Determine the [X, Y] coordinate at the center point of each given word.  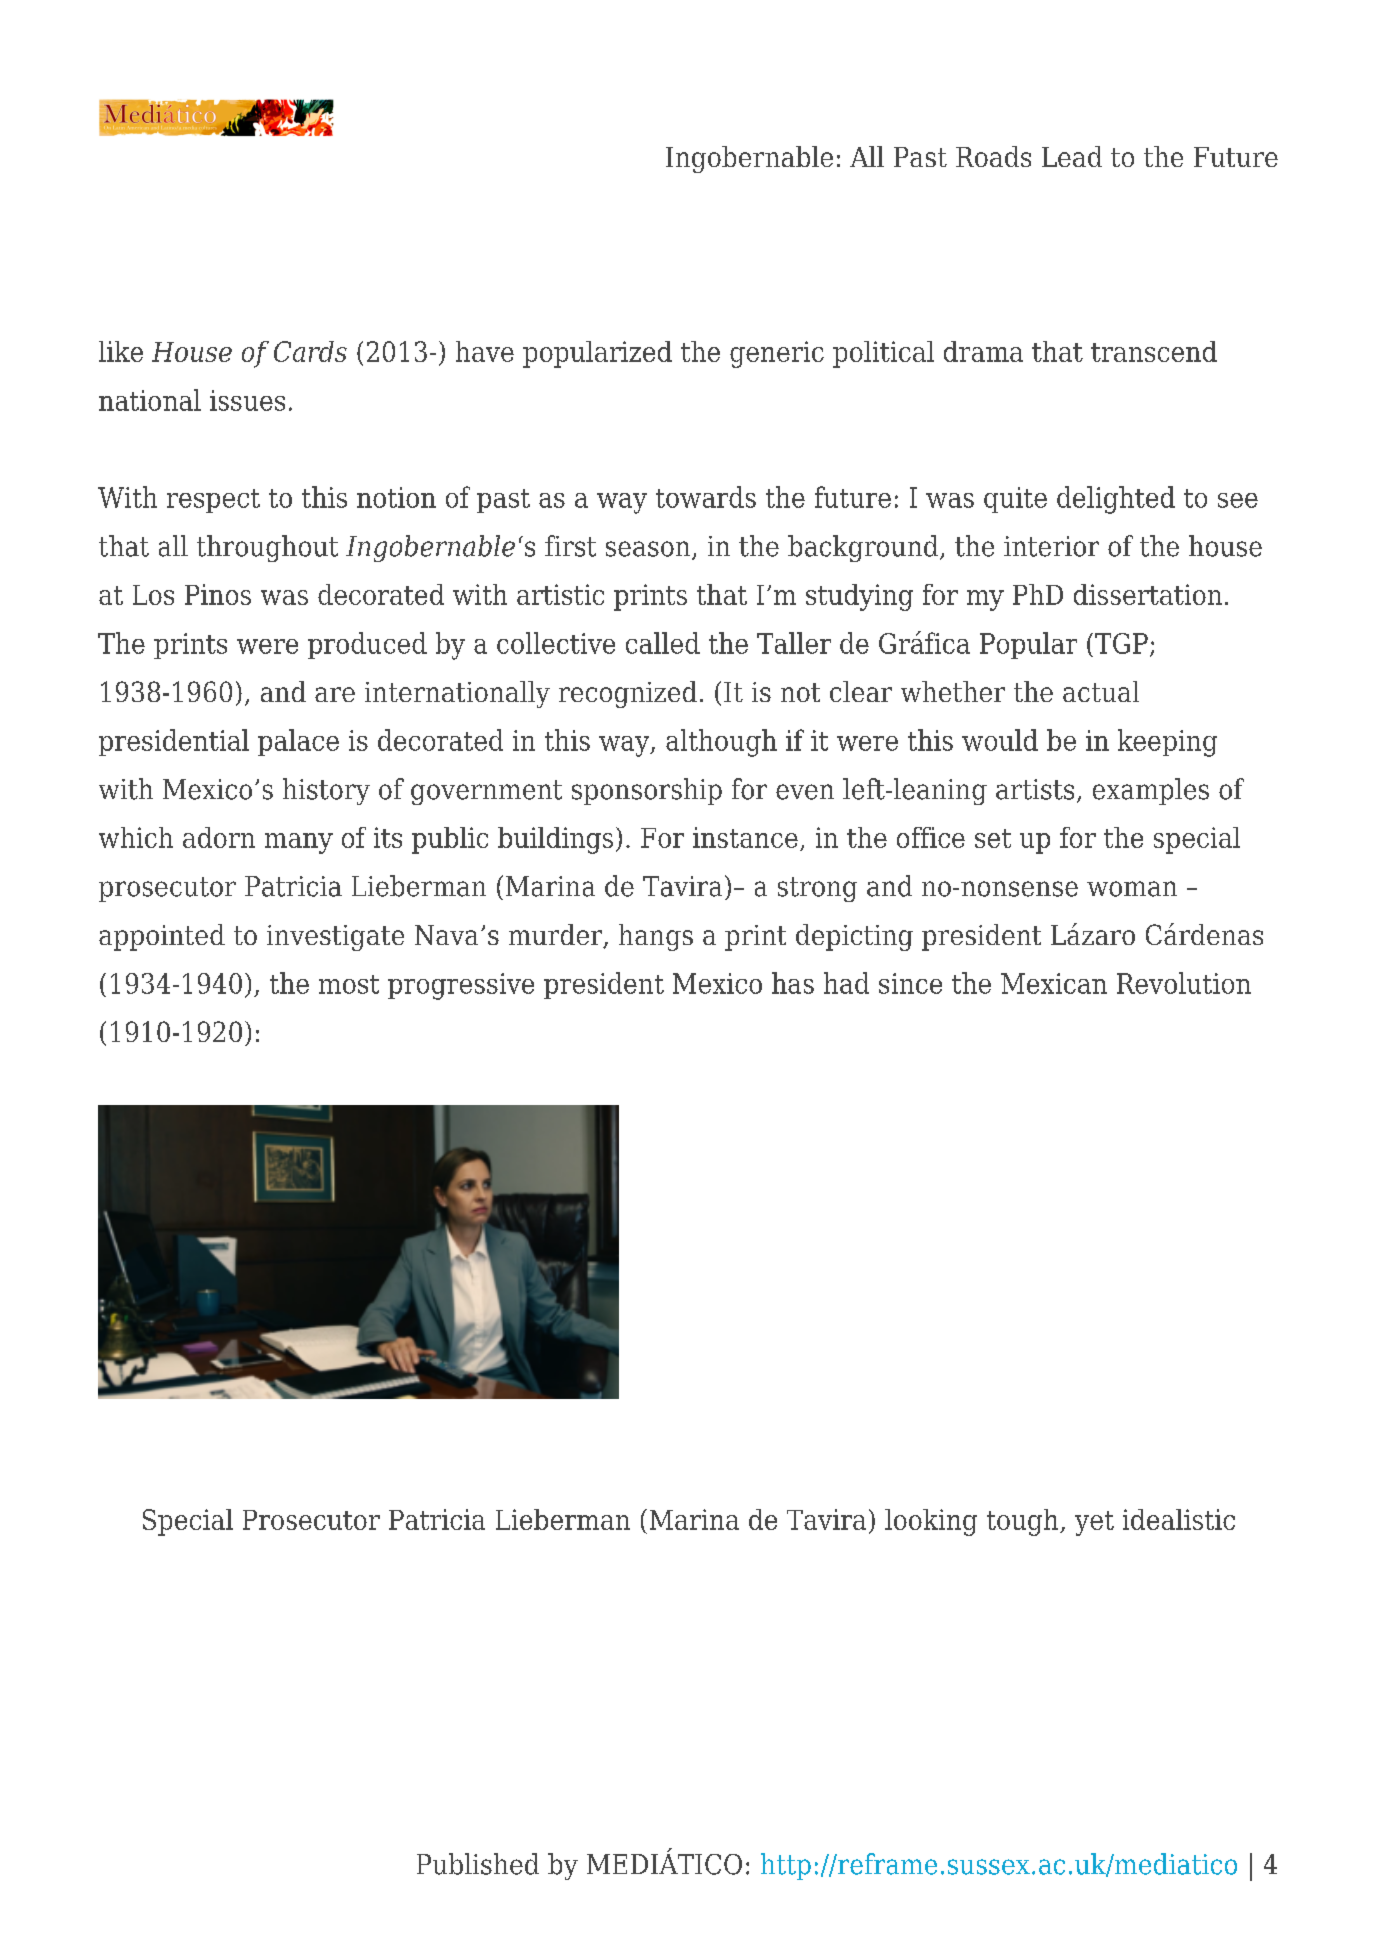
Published [478, 1864]
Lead [1072, 156]
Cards [310, 351]
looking [931, 1522]
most [349, 984]
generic [777, 354]
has [793, 983]
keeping [1167, 743]
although [721, 743]
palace [298, 742]
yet [1094, 1523]
